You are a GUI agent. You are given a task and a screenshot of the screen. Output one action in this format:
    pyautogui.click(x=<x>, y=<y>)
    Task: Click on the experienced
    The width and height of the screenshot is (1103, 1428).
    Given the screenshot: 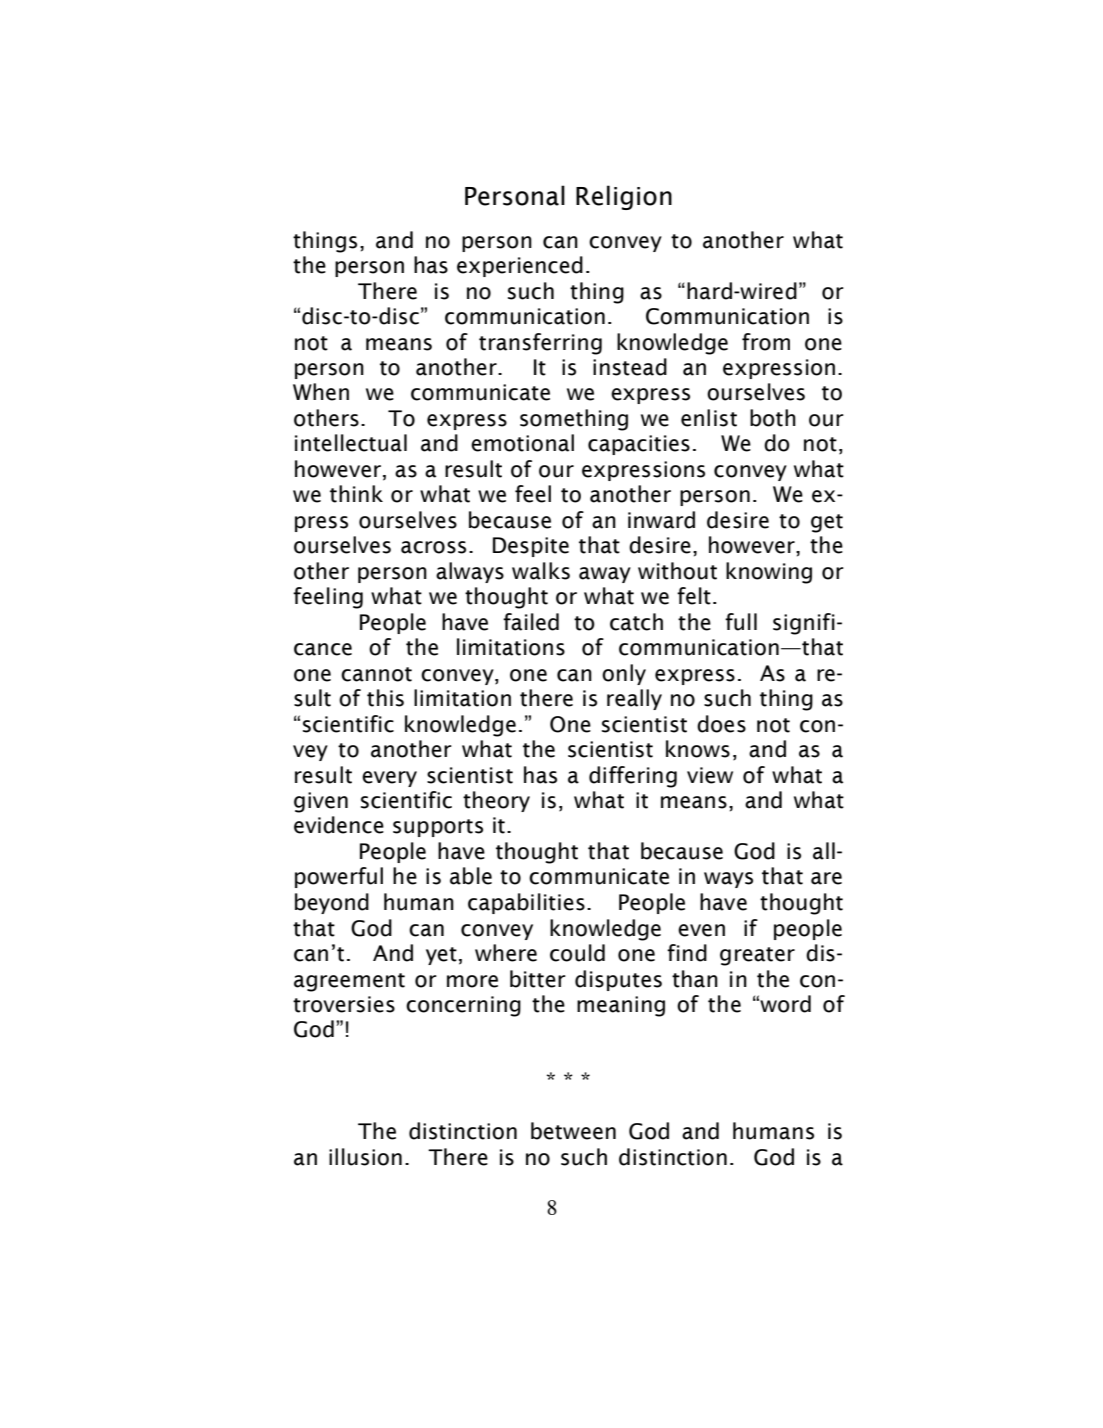 What is the action you would take?
    pyautogui.click(x=520, y=266)
